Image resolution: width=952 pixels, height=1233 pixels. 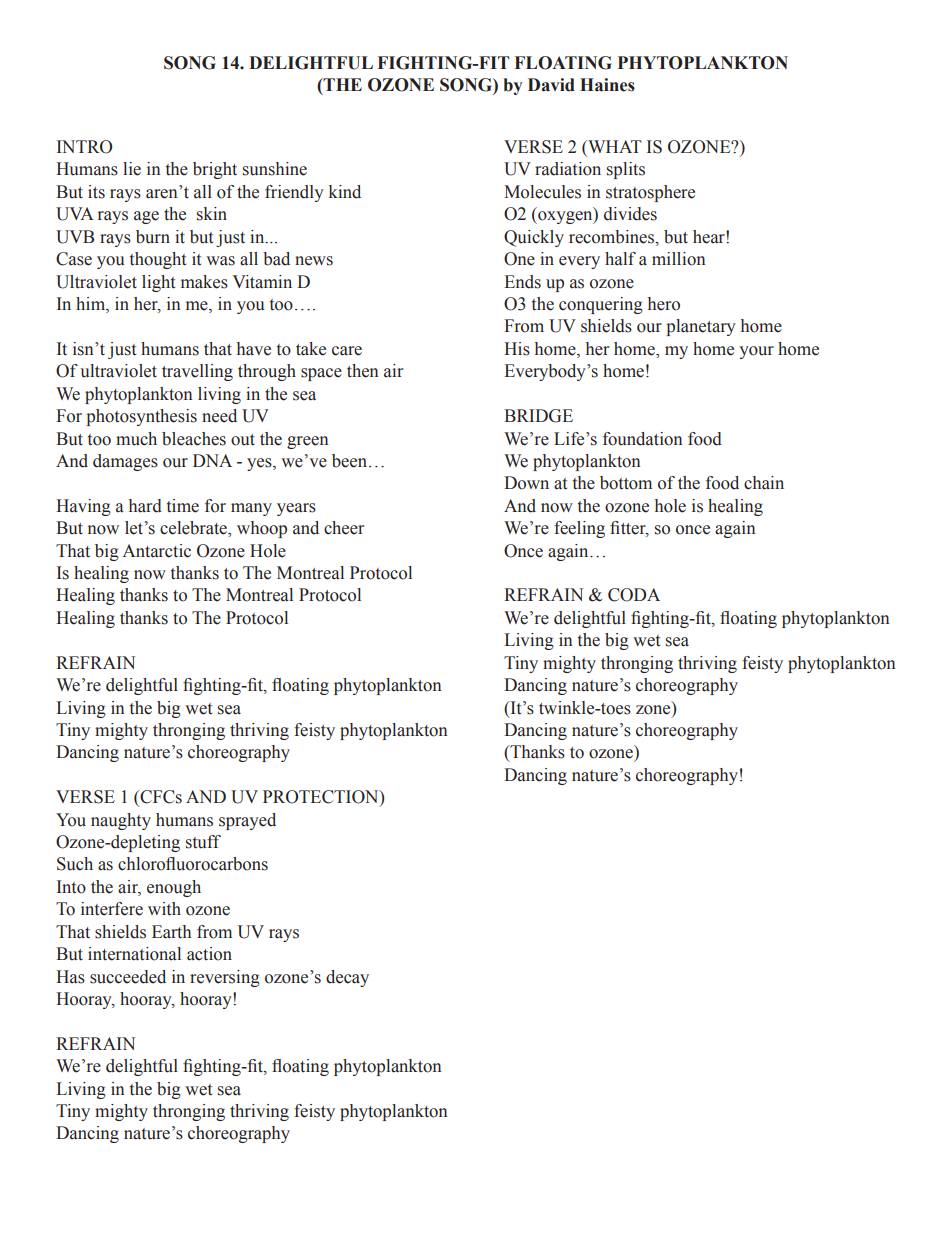 What do you see at coordinates (634, 595) in the screenshot?
I see `CODA` at bounding box center [634, 595].
